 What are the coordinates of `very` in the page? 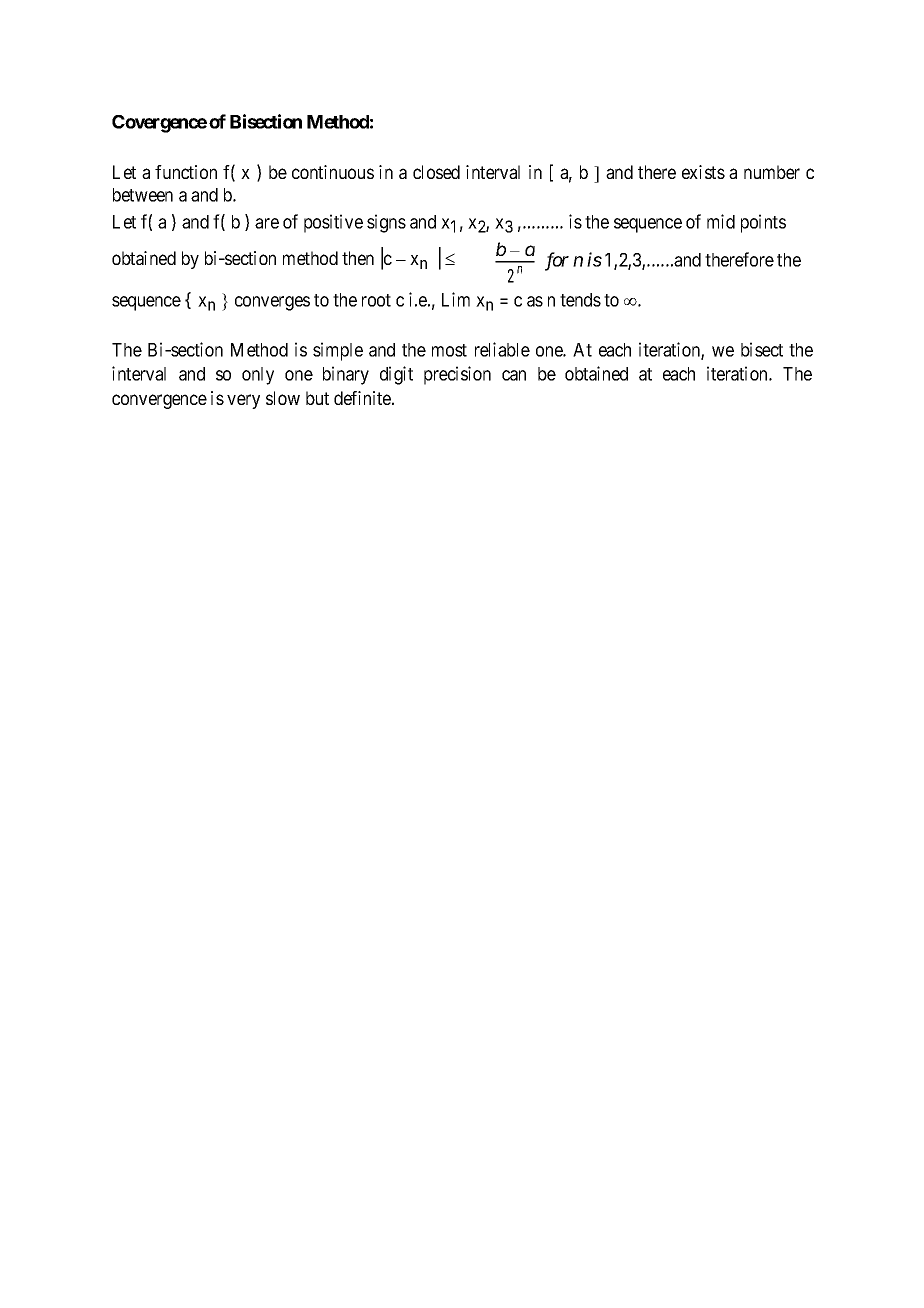 It's located at (243, 401).
